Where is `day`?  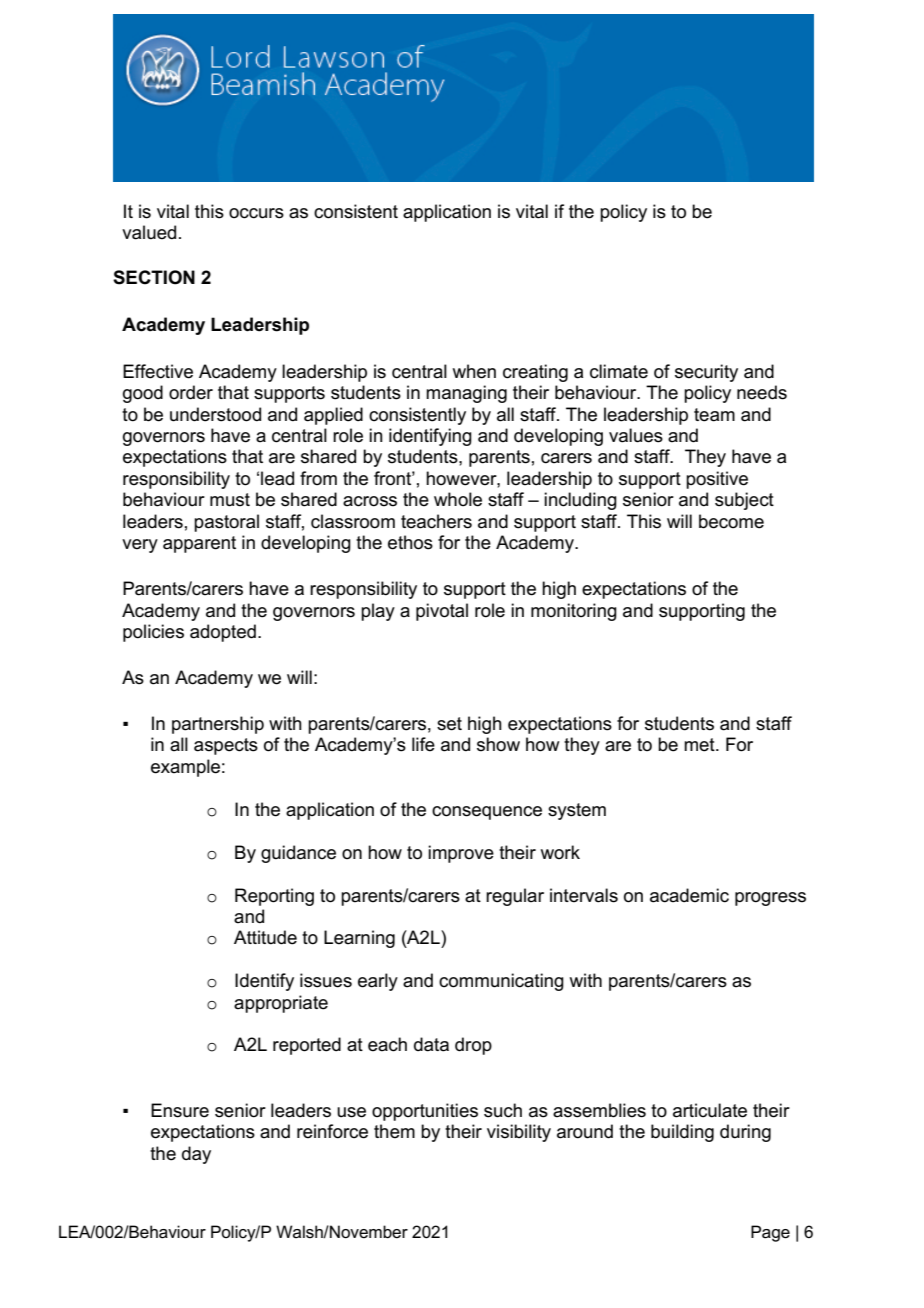 day is located at coordinates (196, 1155).
